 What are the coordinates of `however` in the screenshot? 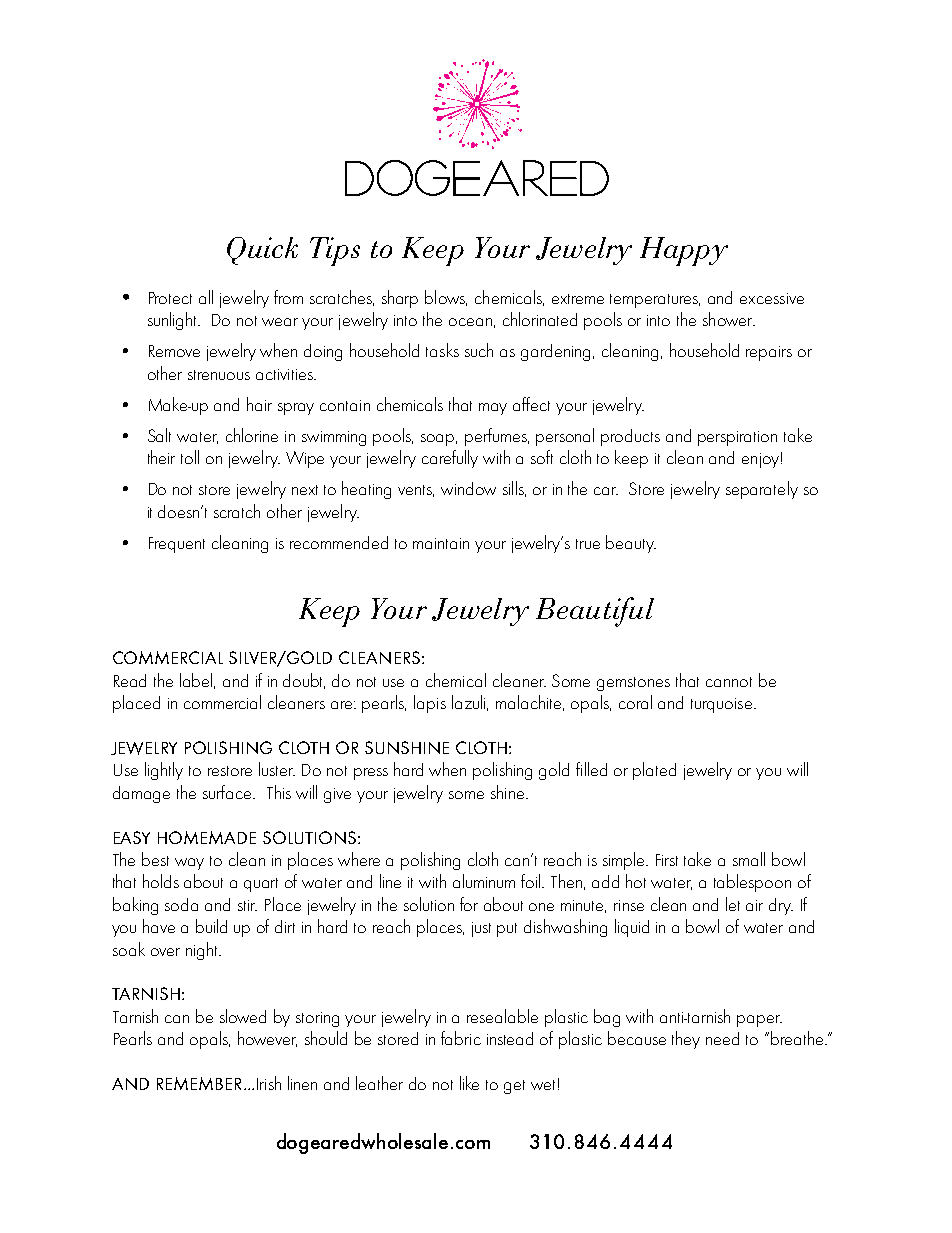 It's located at (267, 1039).
